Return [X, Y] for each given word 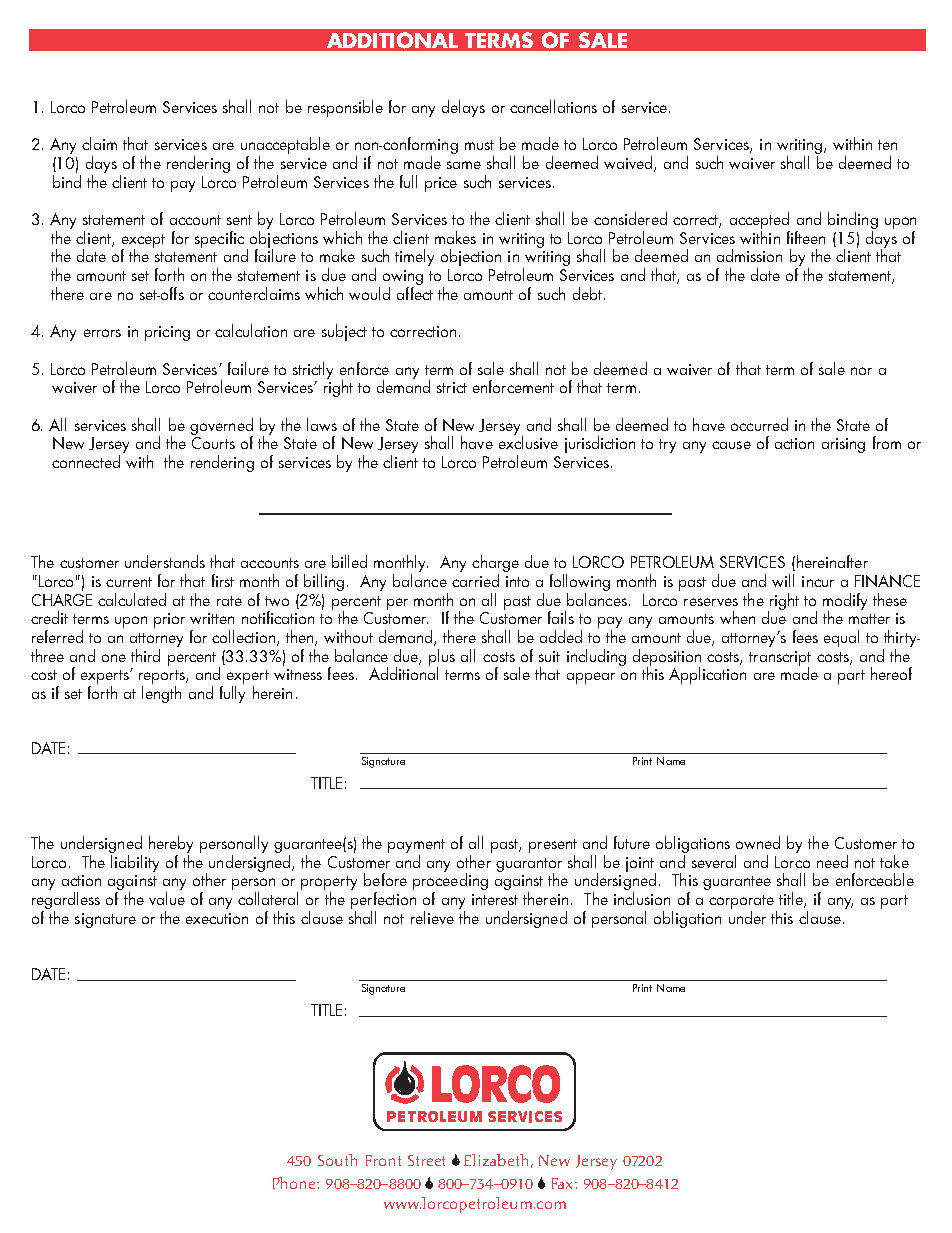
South [337, 1160]
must [479, 145]
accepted [760, 222]
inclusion [642, 898]
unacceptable [285, 147]
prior [169, 620]
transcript [780, 659]
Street [426, 1160]
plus [442, 658]
